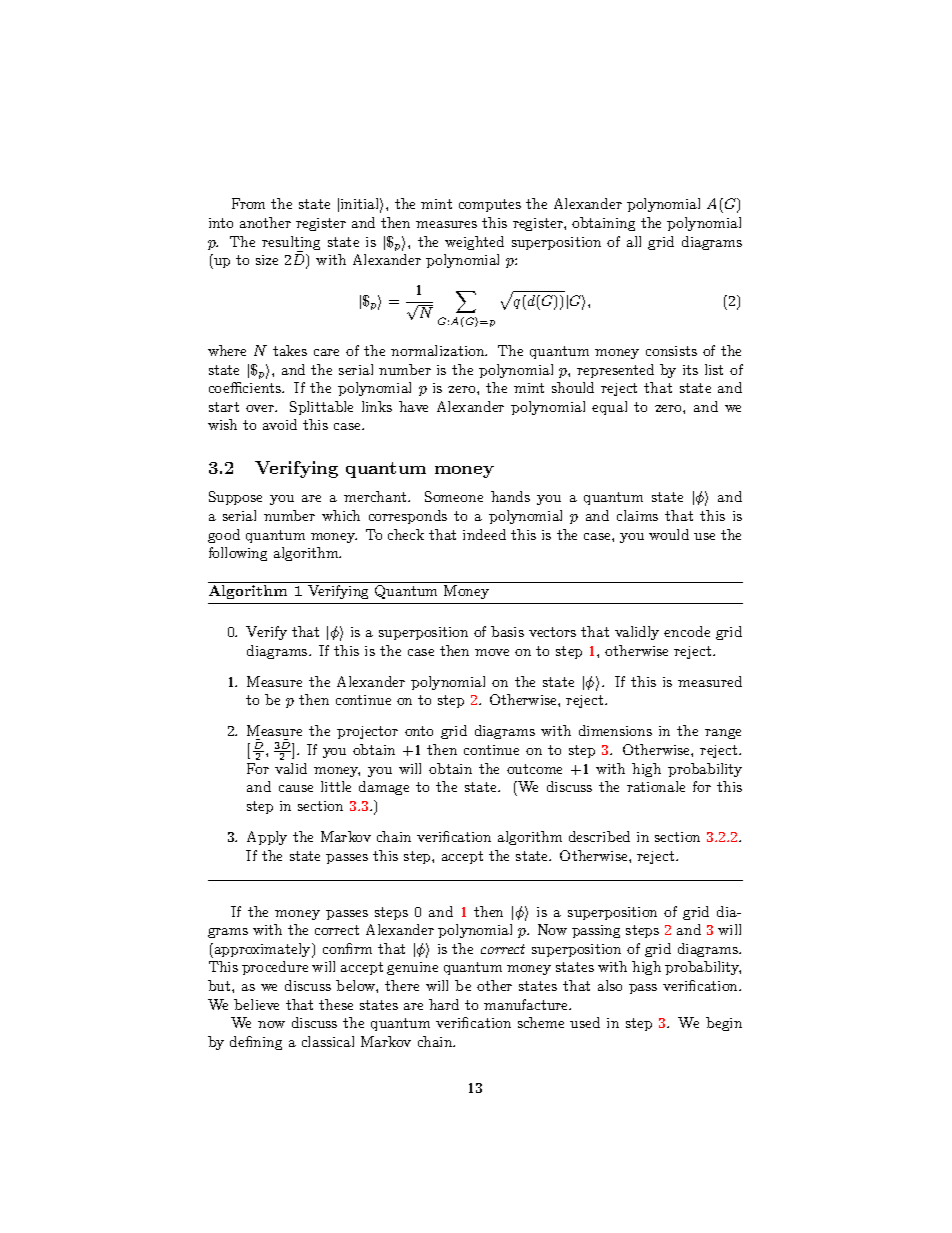 The image size is (952, 1233). I want to click on weighted, so click(474, 243).
